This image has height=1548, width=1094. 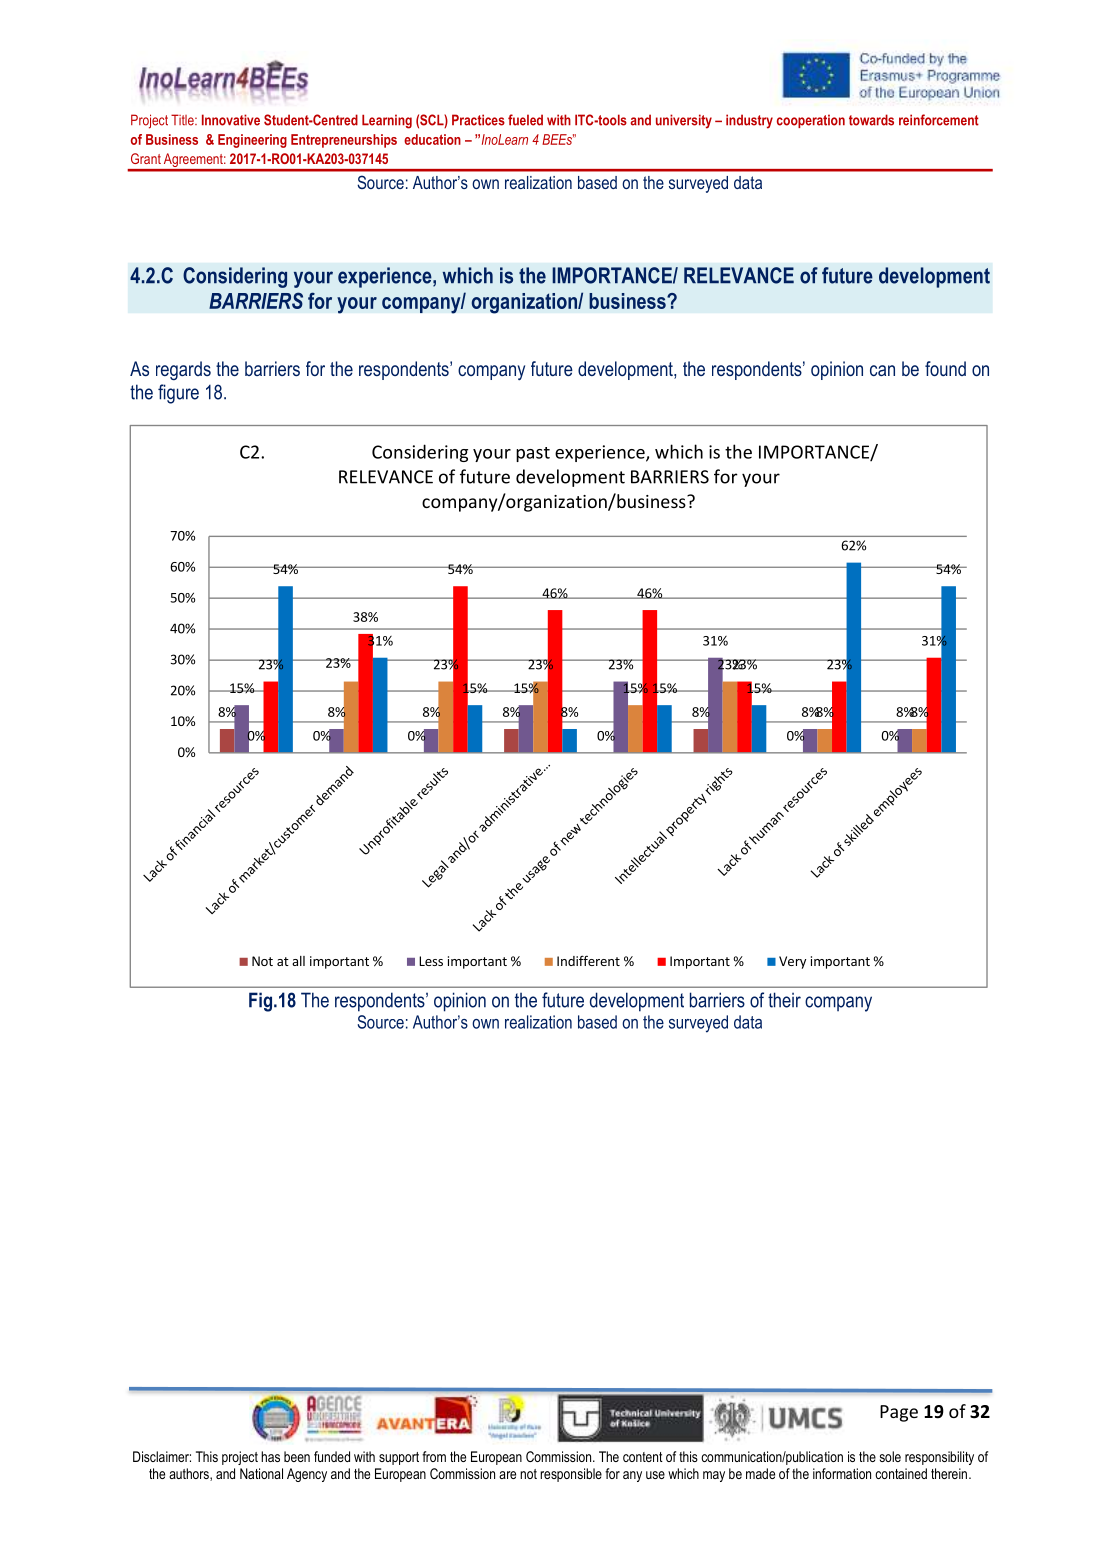 I want to click on fueled, so click(x=525, y=120).
